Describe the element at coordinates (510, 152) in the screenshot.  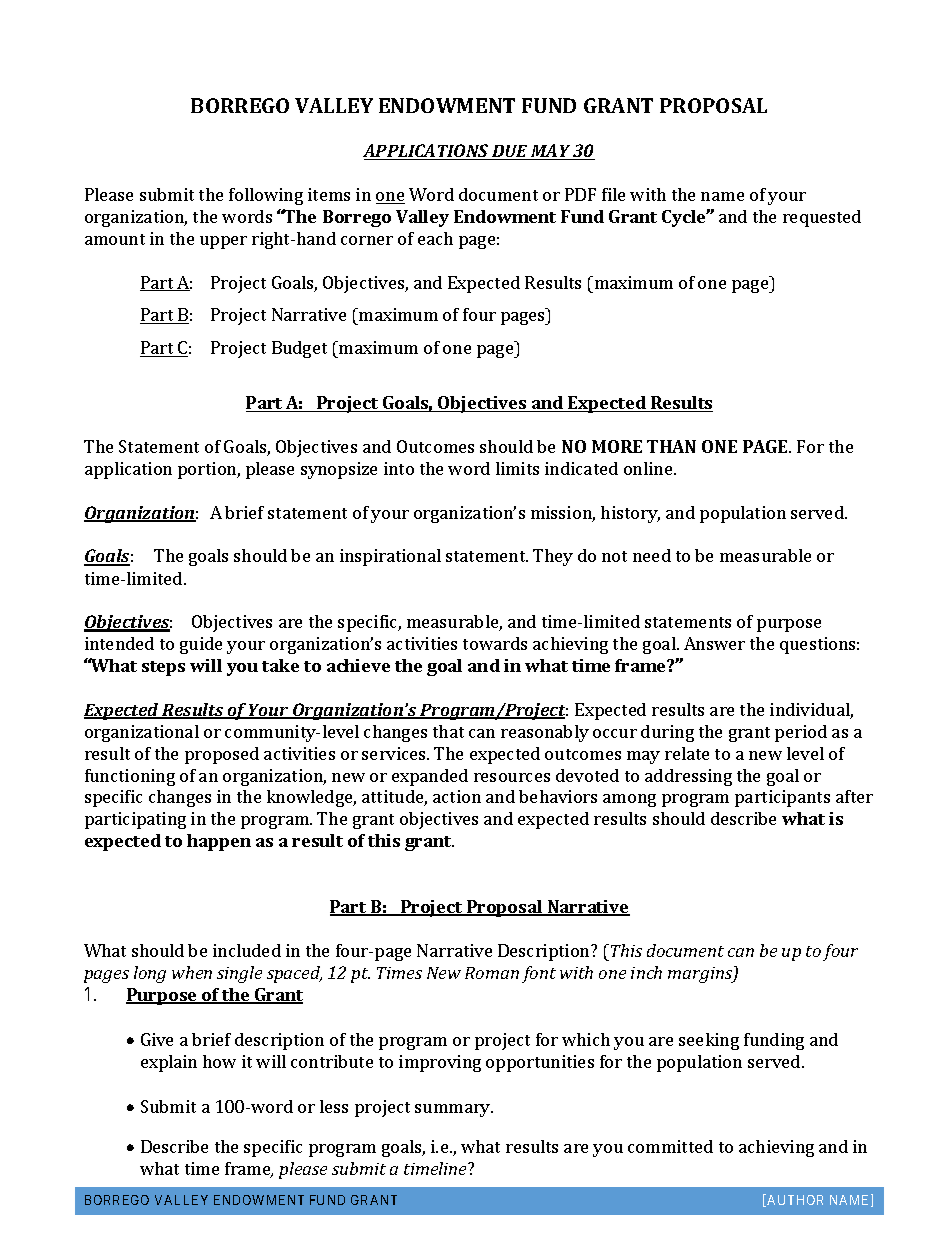
I see `DUE` at that location.
